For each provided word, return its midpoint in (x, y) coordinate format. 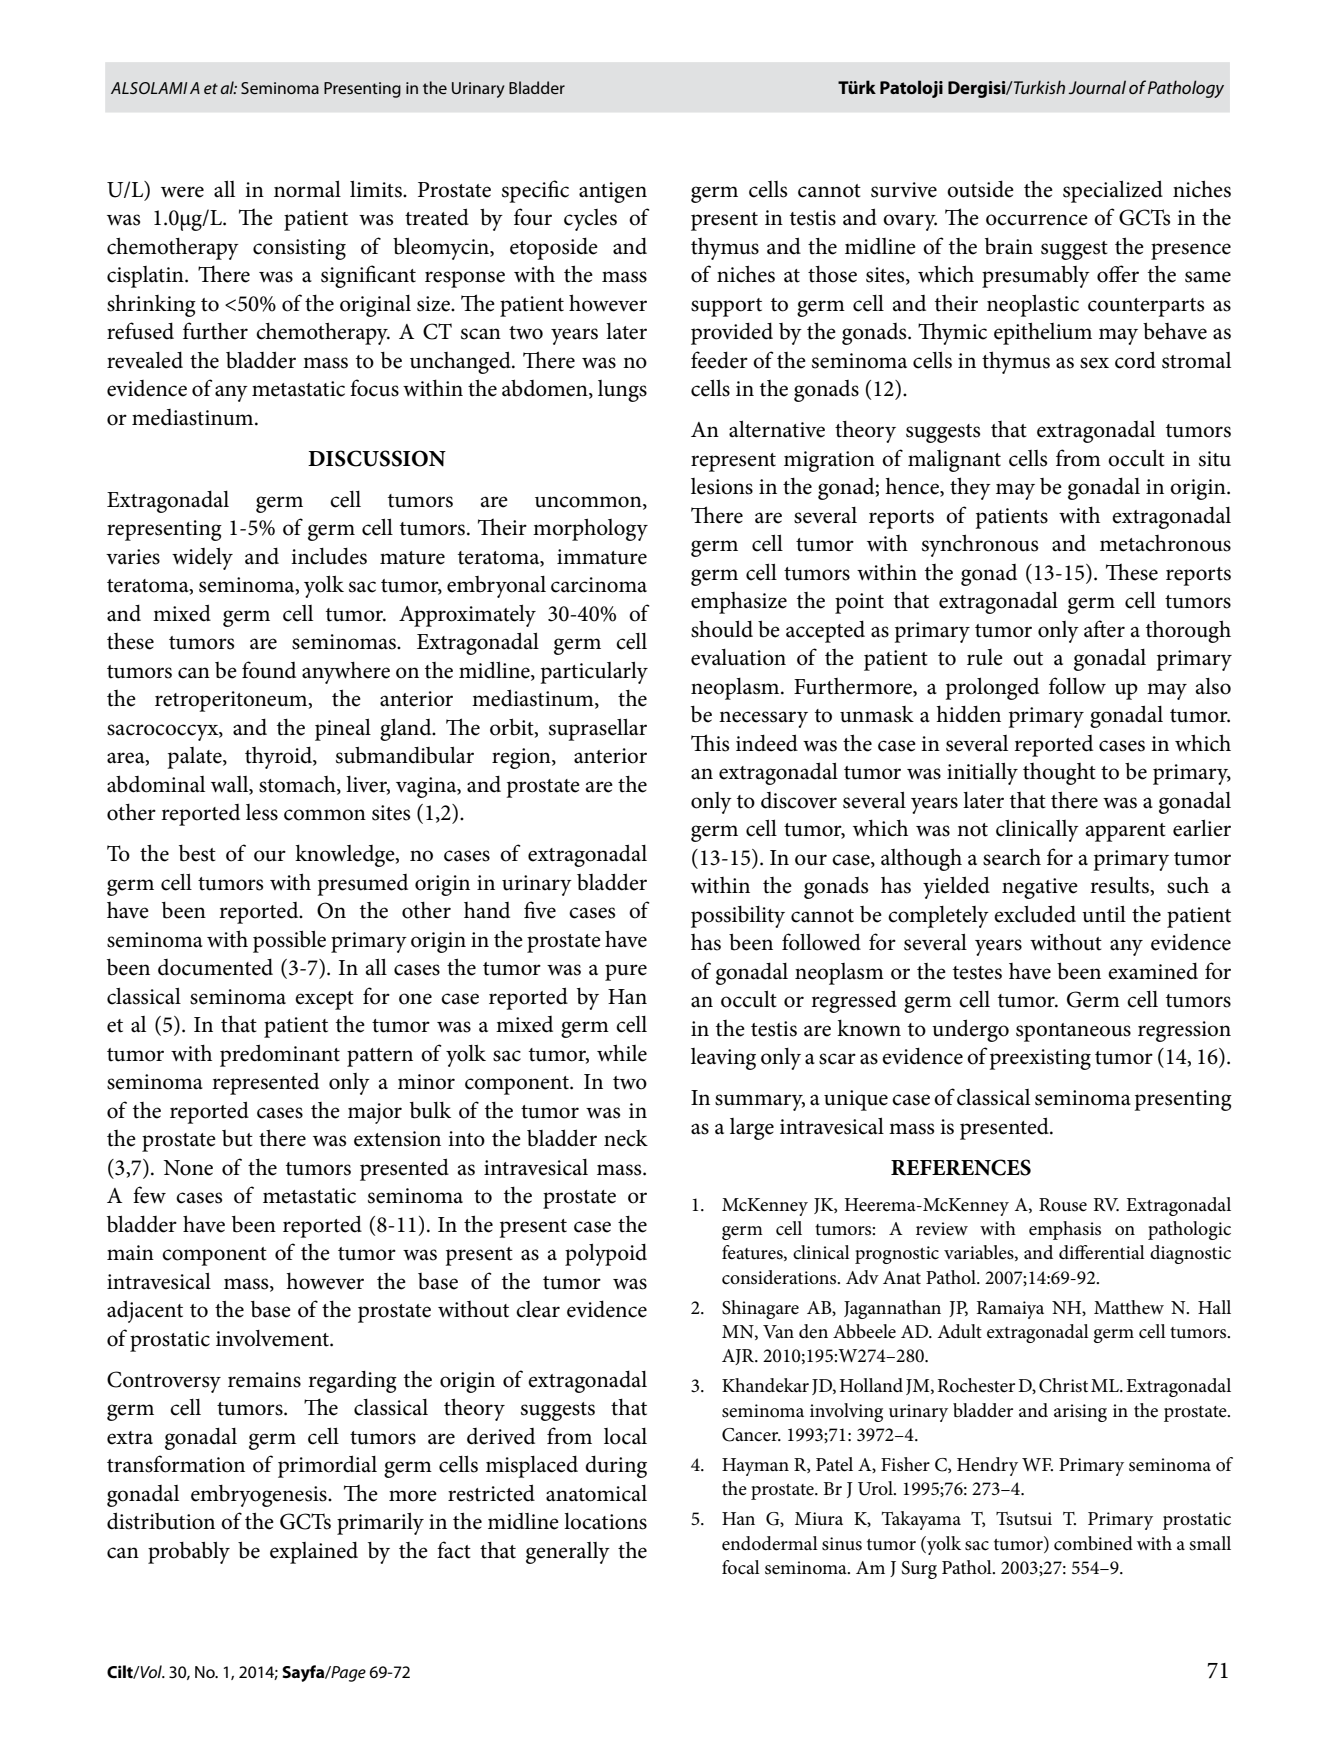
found (269, 670)
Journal (1097, 87)
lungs (622, 391)
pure (626, 972)
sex (1094, 363)
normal (307, 189)
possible (289, 941)
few (149, 1195)
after (1104, 629)
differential (1102, 1252)
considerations (780, 1277)
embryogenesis (260, 1496)
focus (374, 388)
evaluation (738, 657)
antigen (613, 192)
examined (1153, 971)
